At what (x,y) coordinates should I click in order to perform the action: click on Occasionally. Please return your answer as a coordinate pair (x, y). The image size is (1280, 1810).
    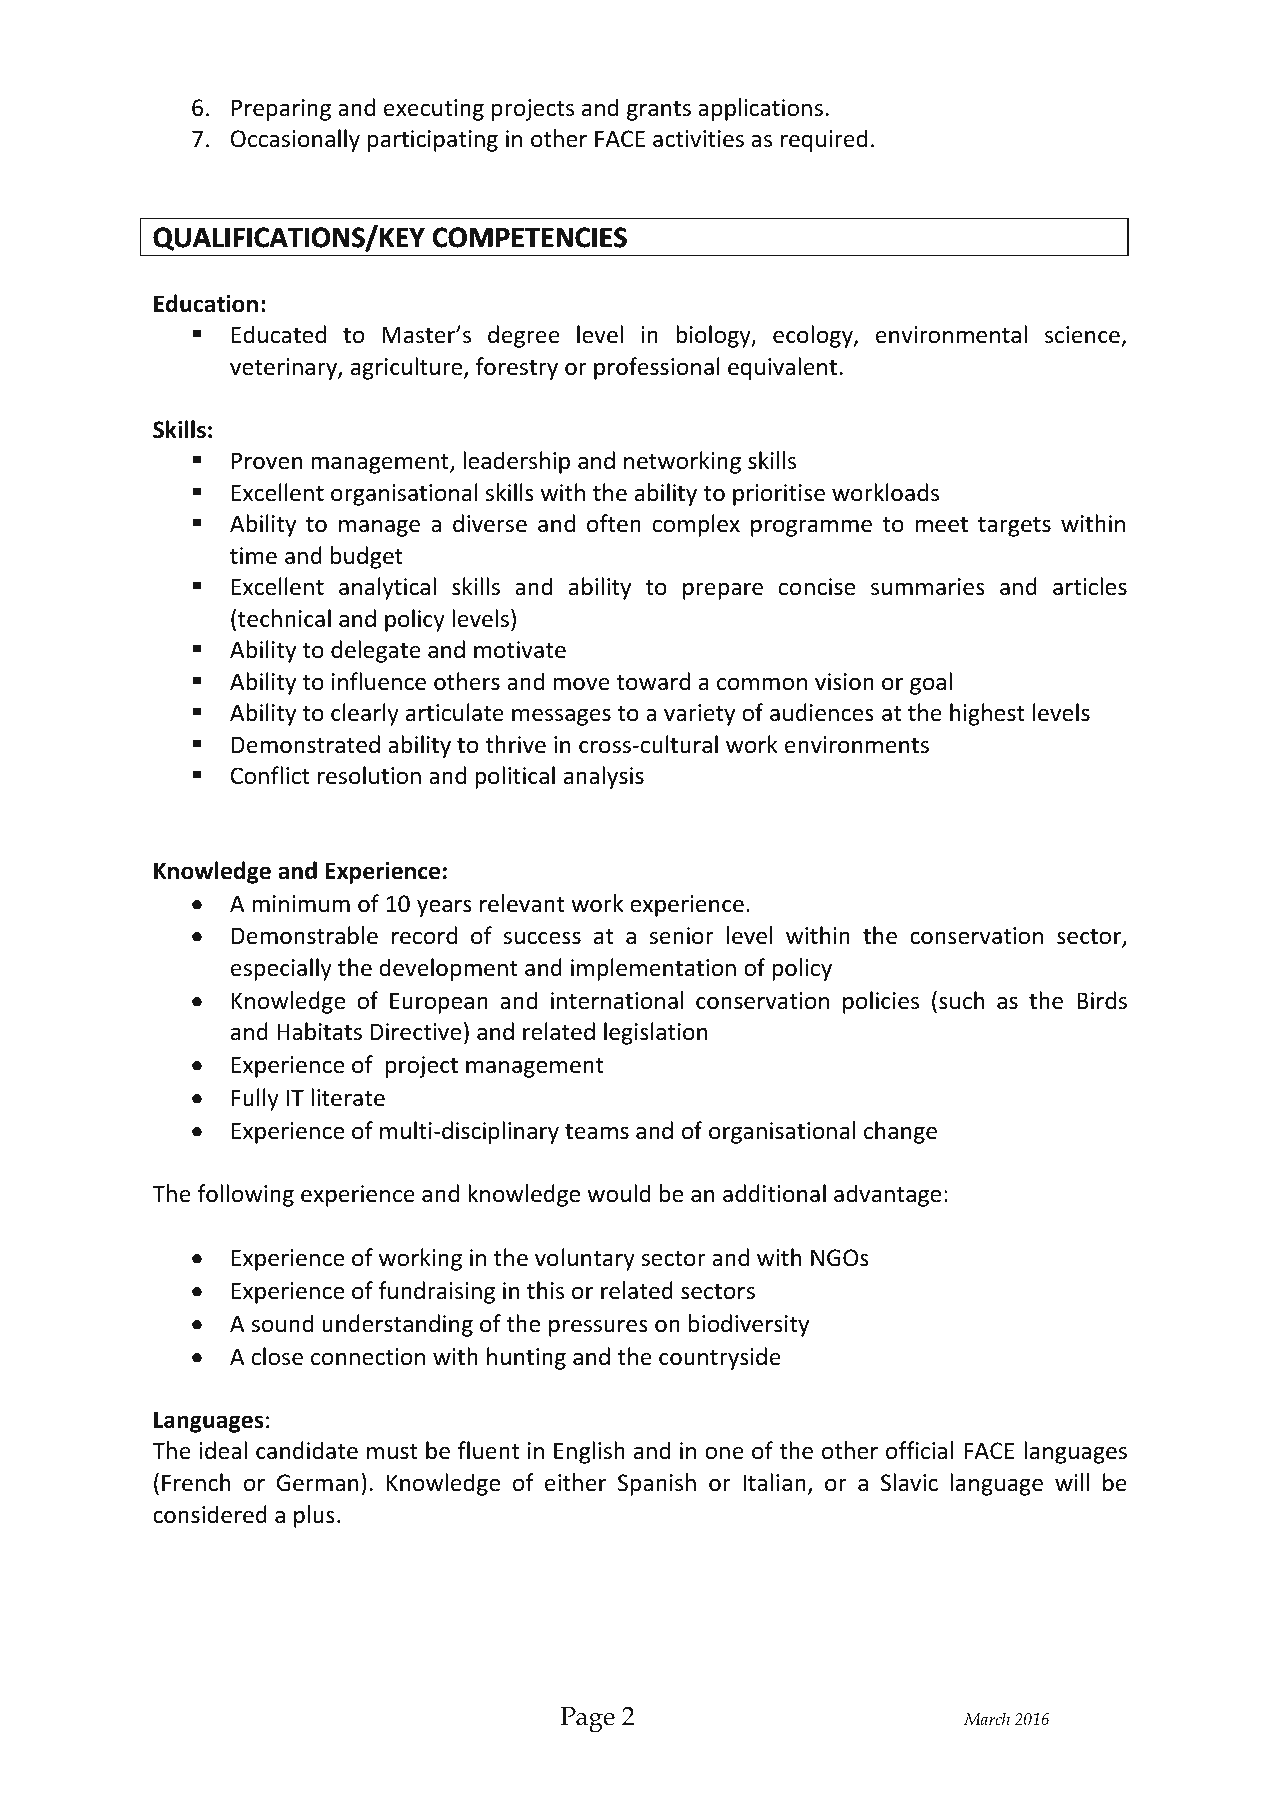
    Looking at the image, I should click on (295, 140).
